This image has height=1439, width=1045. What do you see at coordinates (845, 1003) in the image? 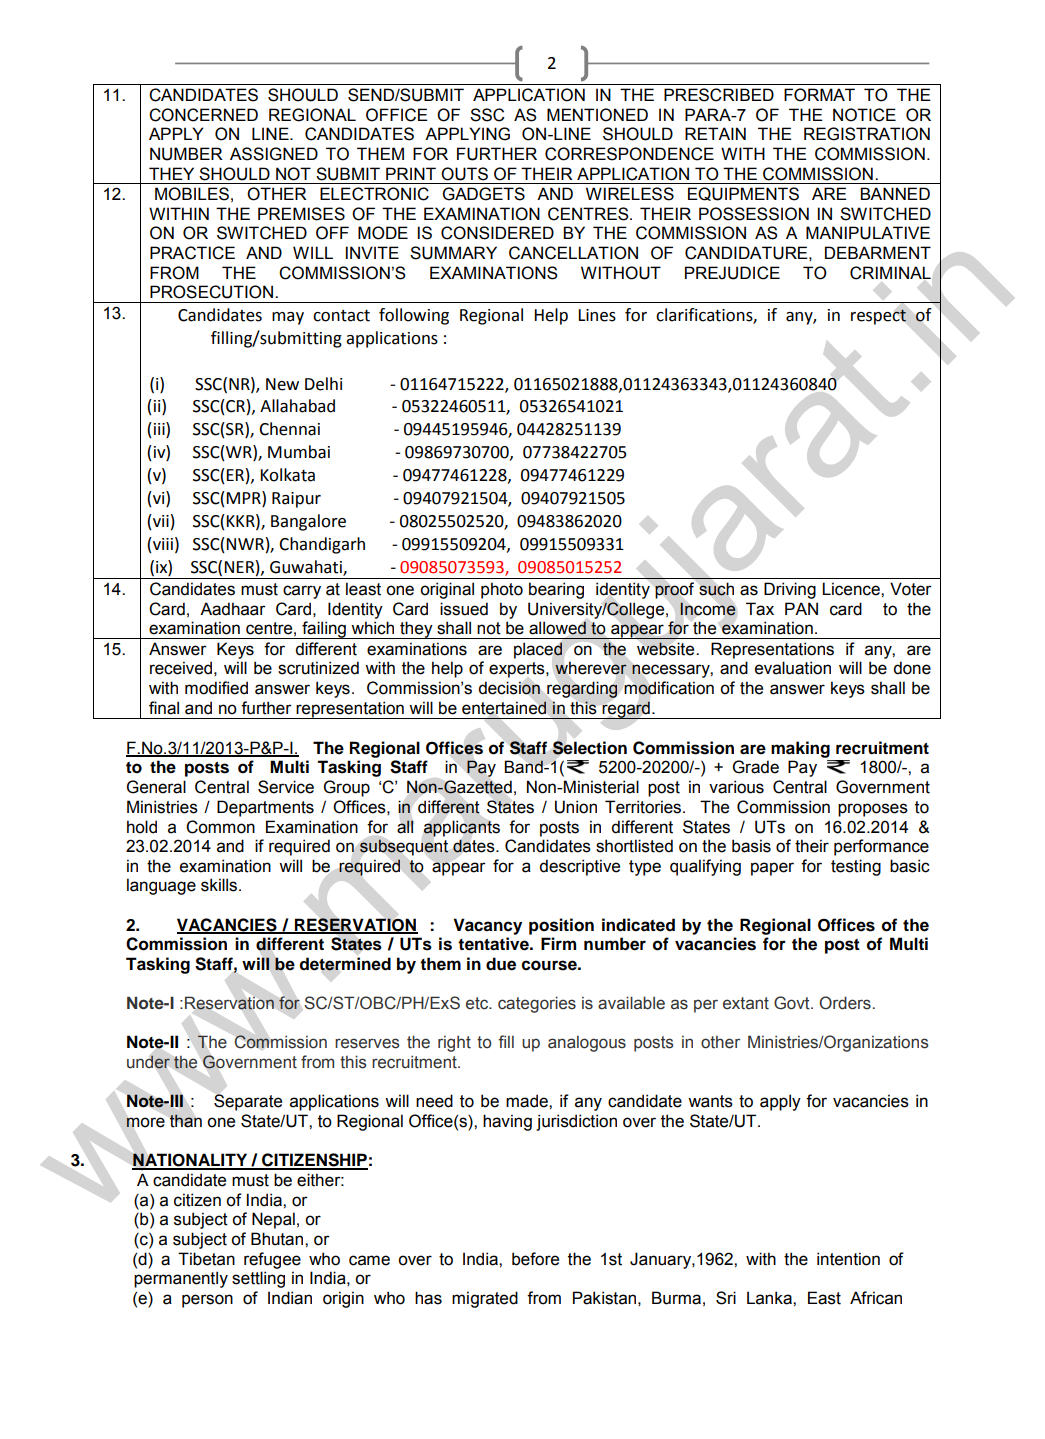
I see `Orders` at bounding box center [845, 1003].
